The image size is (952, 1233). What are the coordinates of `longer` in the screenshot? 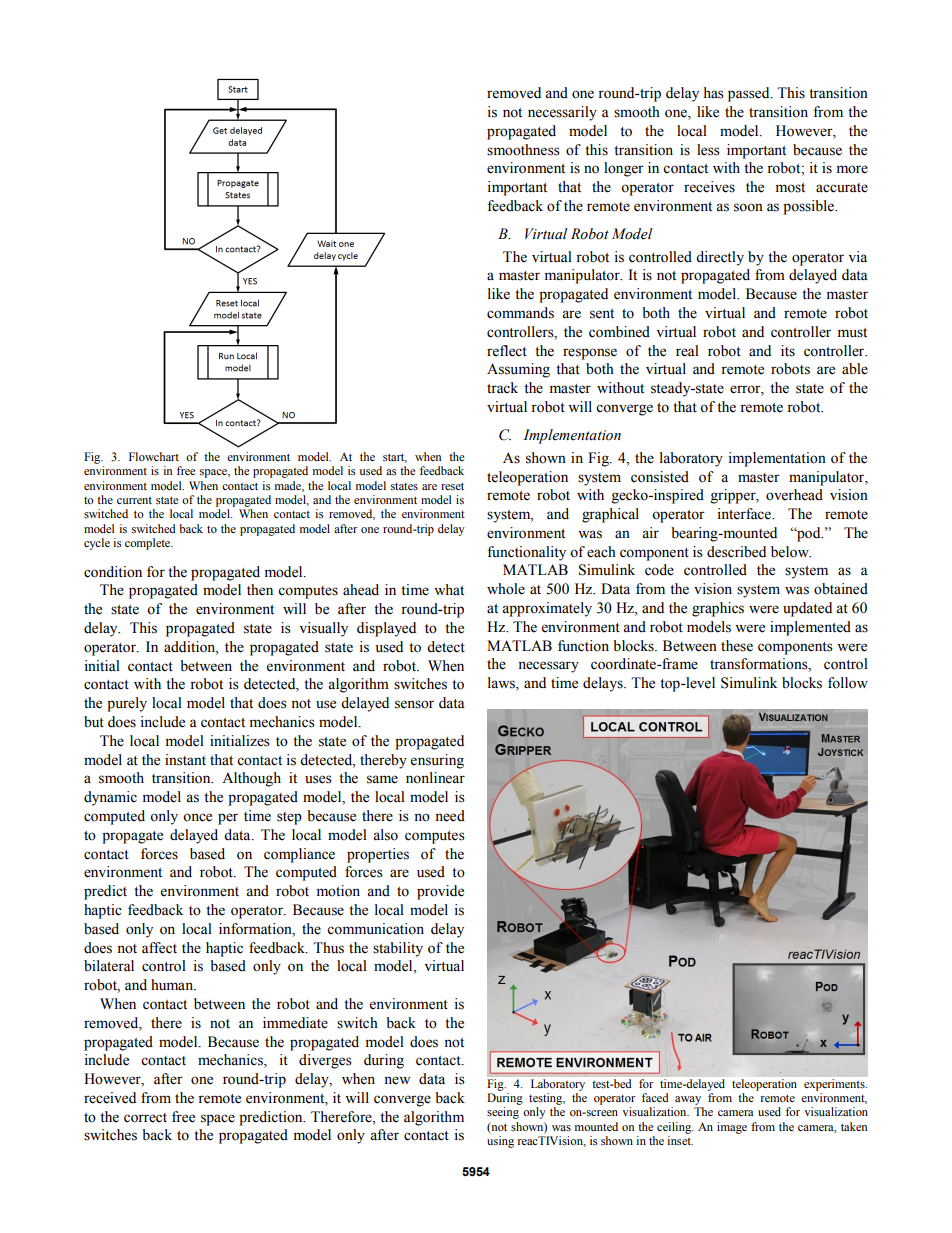 It's located at (624, 169).
